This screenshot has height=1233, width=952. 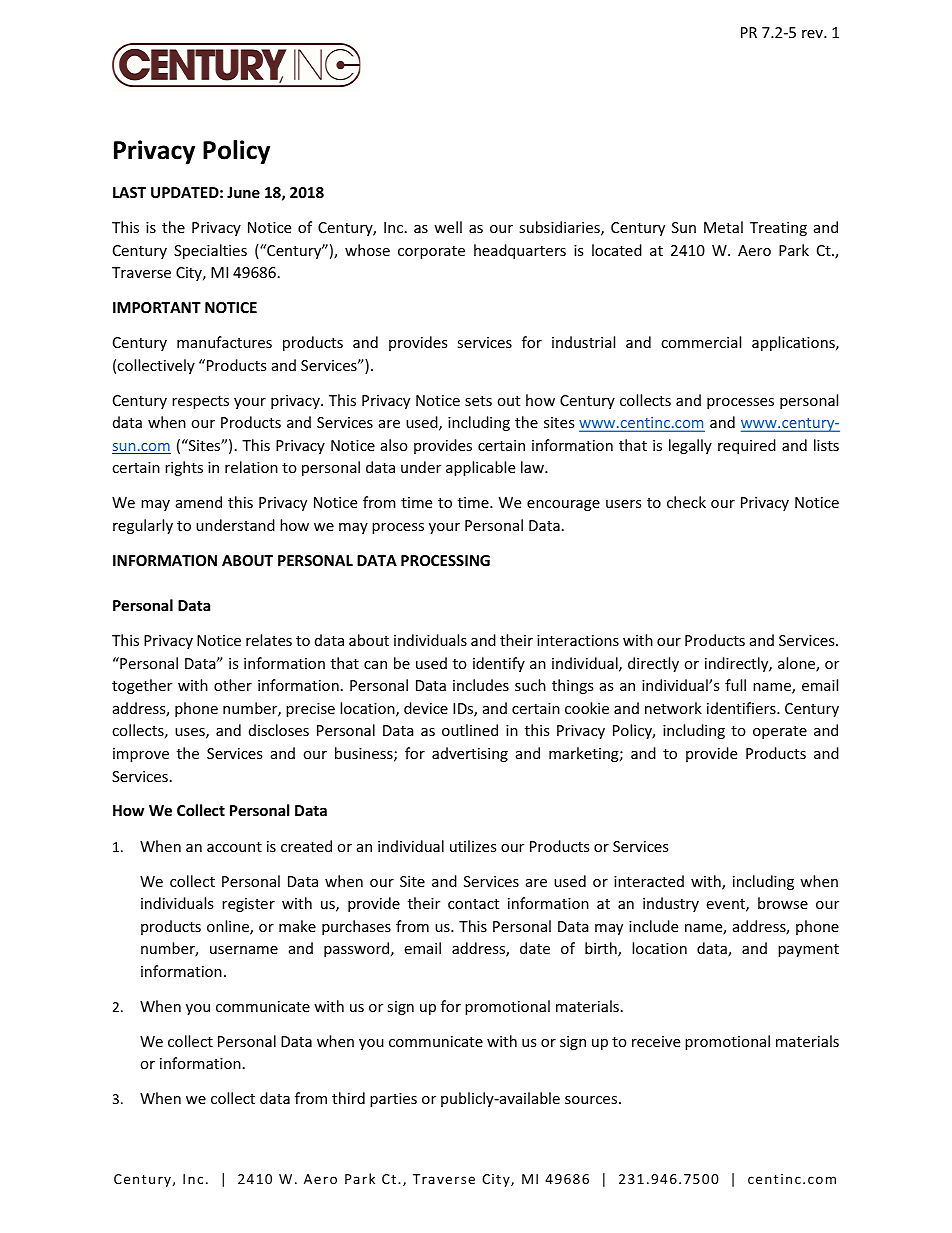 What do you see at coordinates (723, 227) in the screenshot?
I see `Metal` at bounding box center [723, 227].
